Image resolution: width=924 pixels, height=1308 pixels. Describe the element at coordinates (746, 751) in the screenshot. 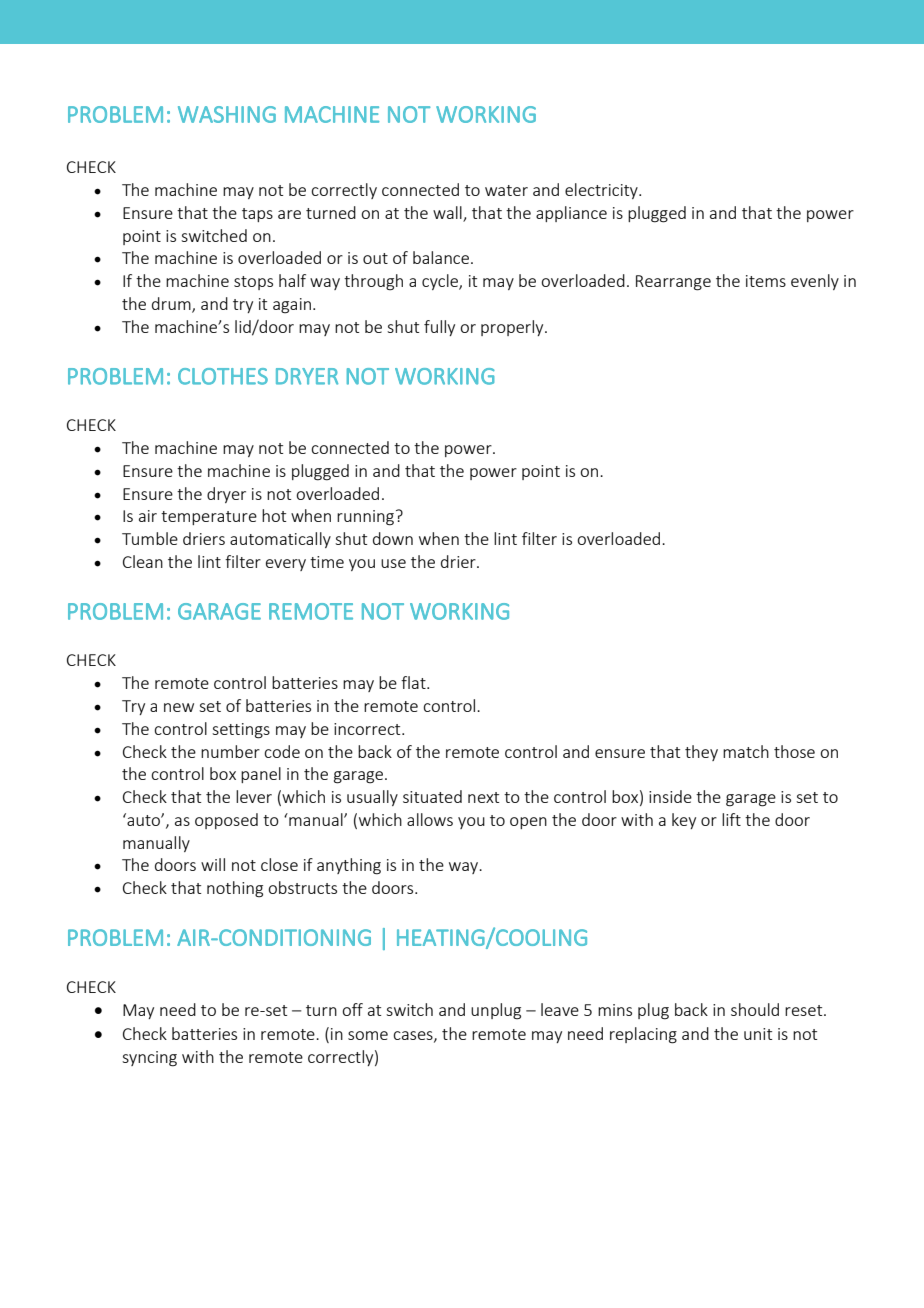

I see `match` at that location.
